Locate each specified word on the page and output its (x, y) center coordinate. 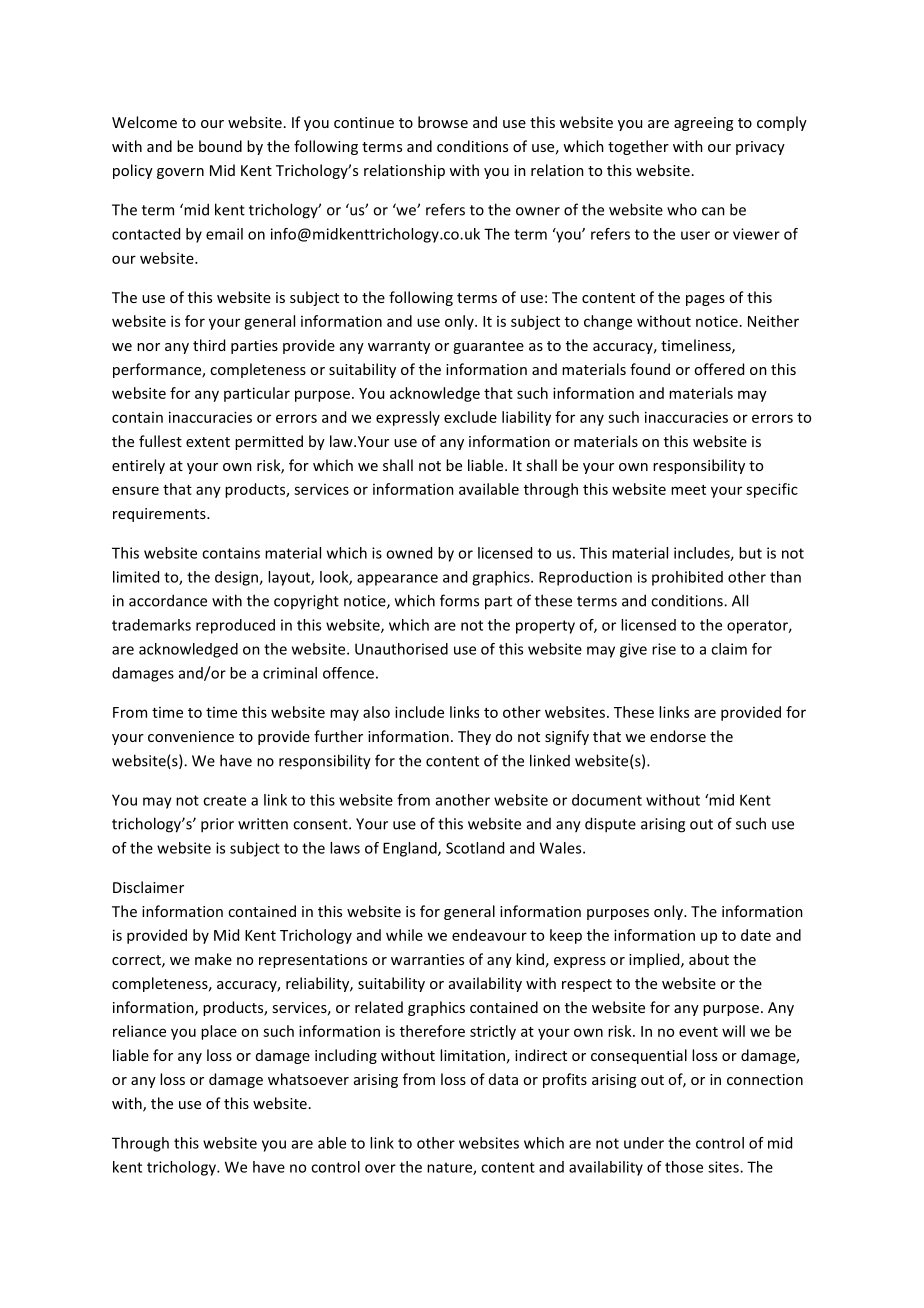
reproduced (235, 626)
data (503, 1079)
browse (443, 122)
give (633, 650)
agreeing (703, 124)
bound (220, 146)
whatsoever (308, 1079)
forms (459, 600)
